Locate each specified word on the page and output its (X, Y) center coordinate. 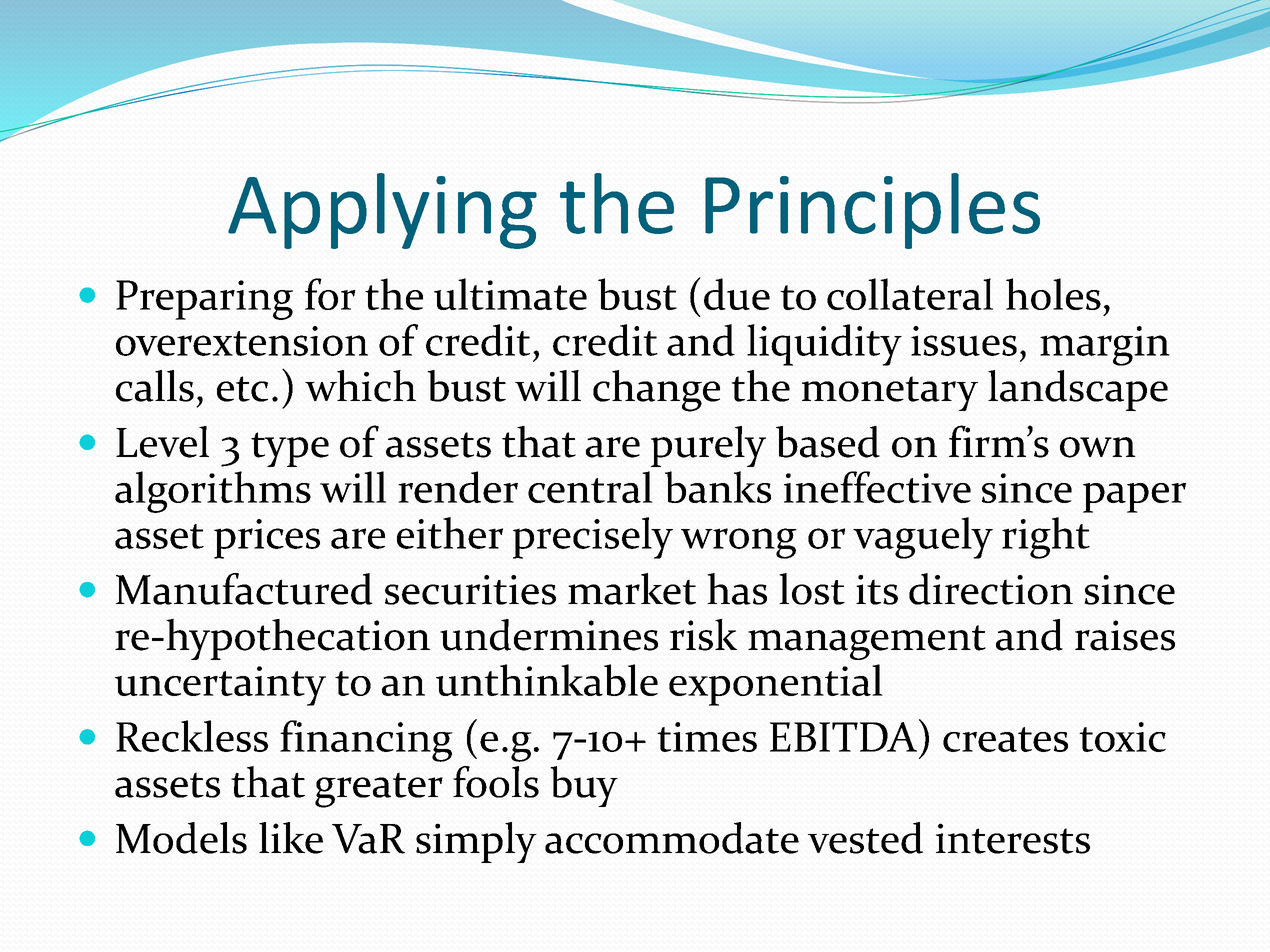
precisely (593, 538)
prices (267, 539)
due (737, 294)
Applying (382, 211)
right (1046, 538)
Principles (872, 211)
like (291, 838)
